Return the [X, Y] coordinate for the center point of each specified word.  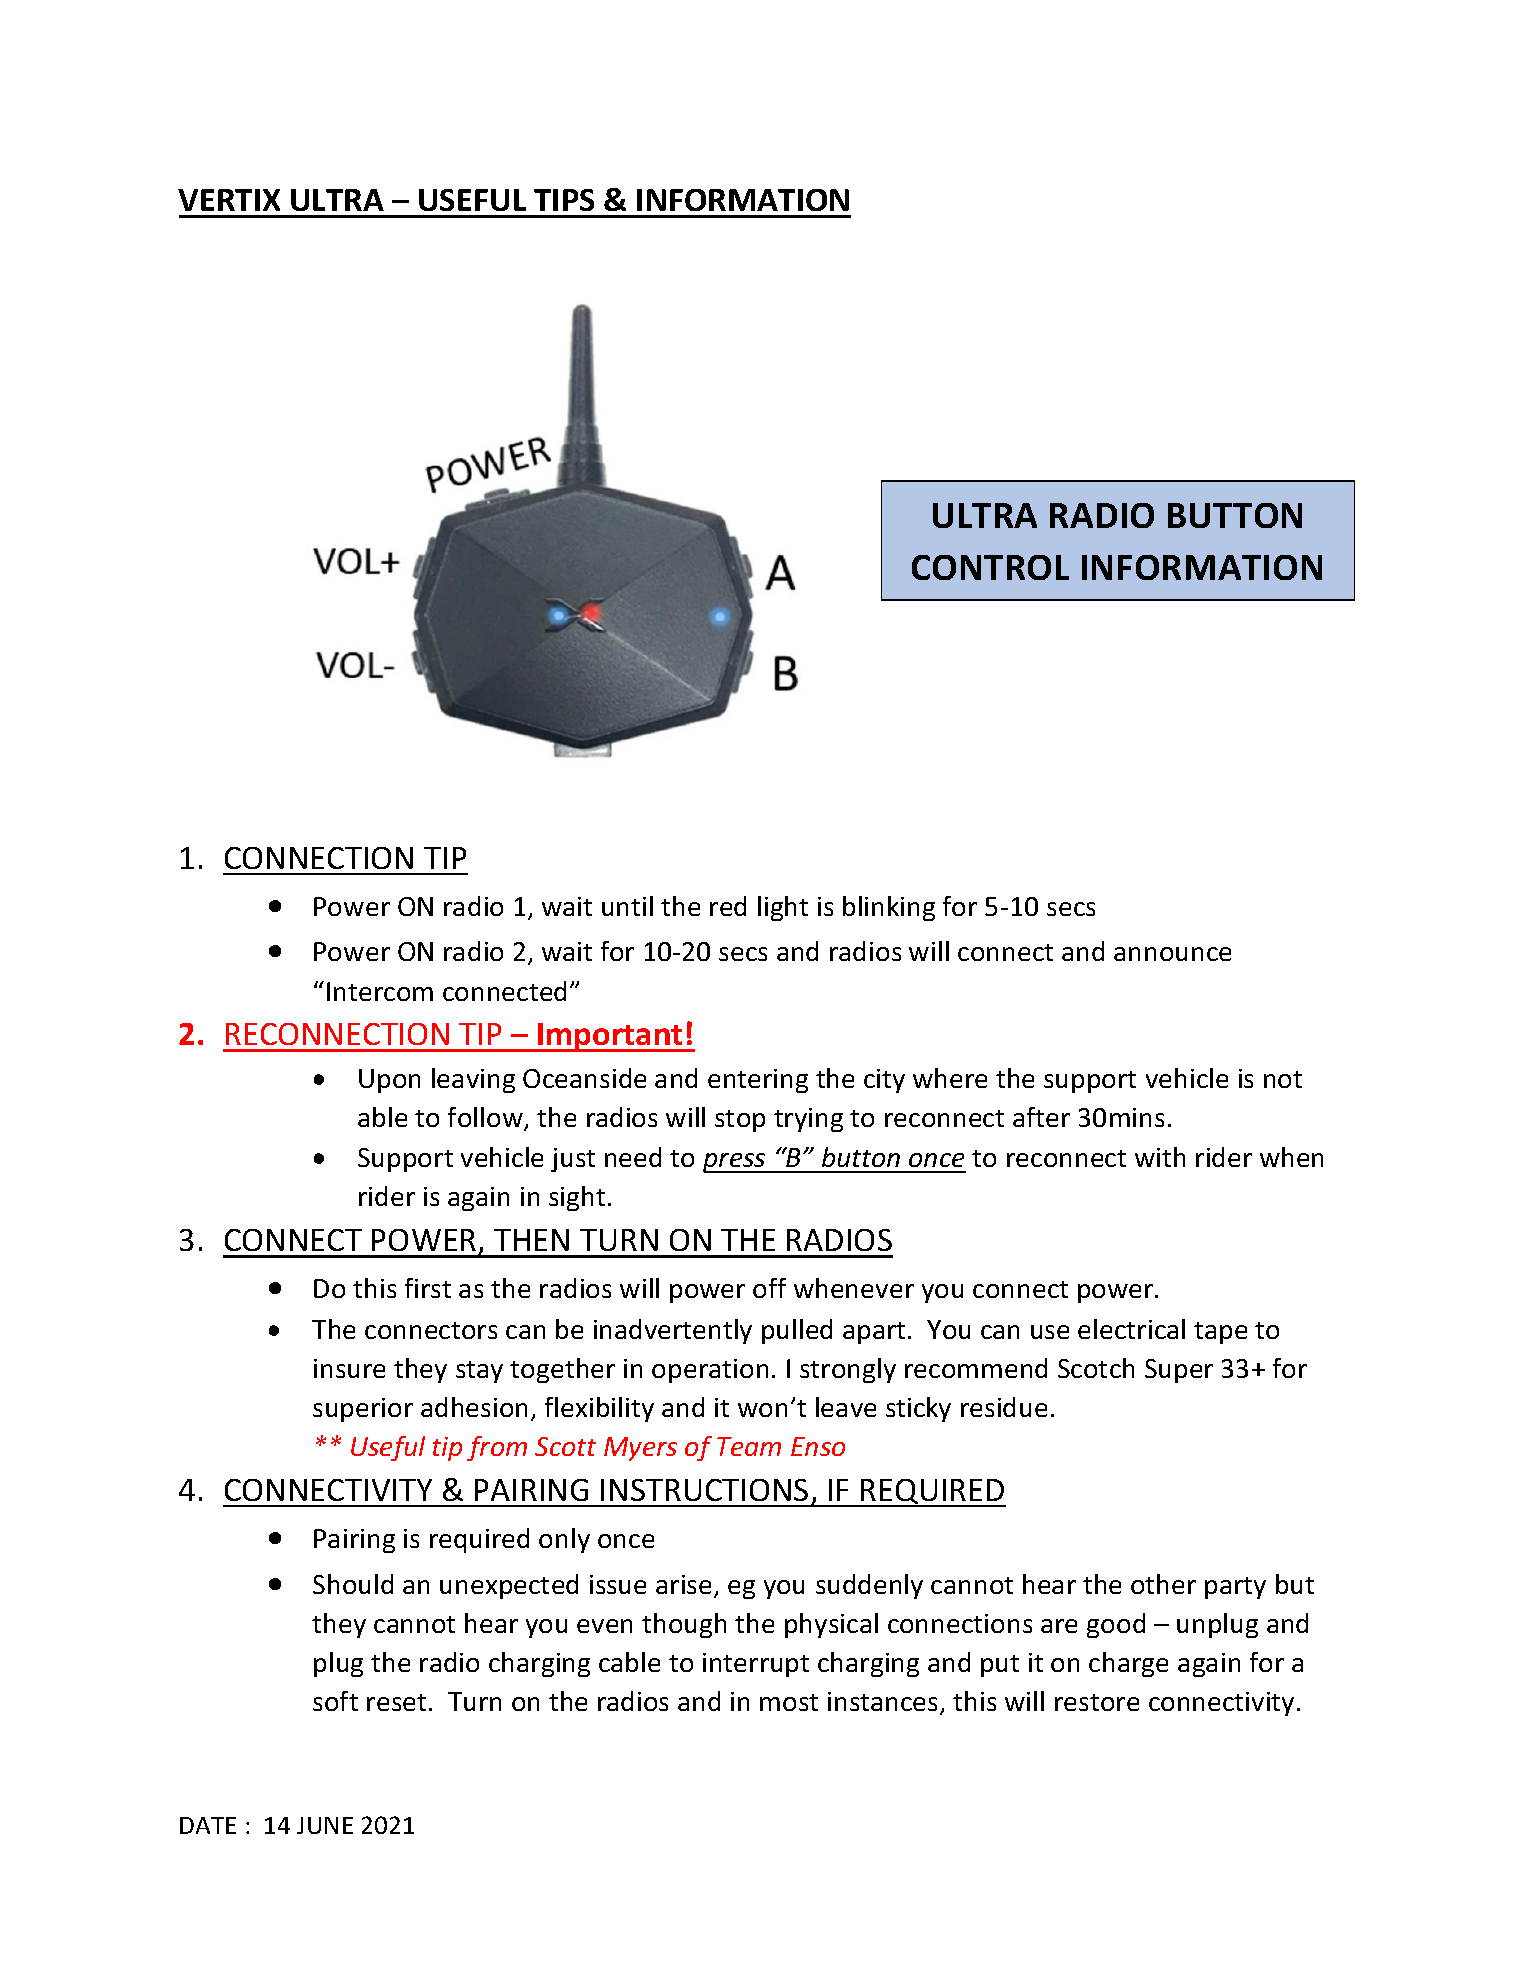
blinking [889, 908]
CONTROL [990, 567]
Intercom [380, 991]
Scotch [1096, 1368]
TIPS [564, 200]
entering [758, 1081]
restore [1097, 1702]
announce [1172, 954]
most [789, 1702]
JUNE [325, 1825]
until [627, 906]
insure [349, 1368]
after [1041, 1117]
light [783, 908]
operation [710, 1371]
